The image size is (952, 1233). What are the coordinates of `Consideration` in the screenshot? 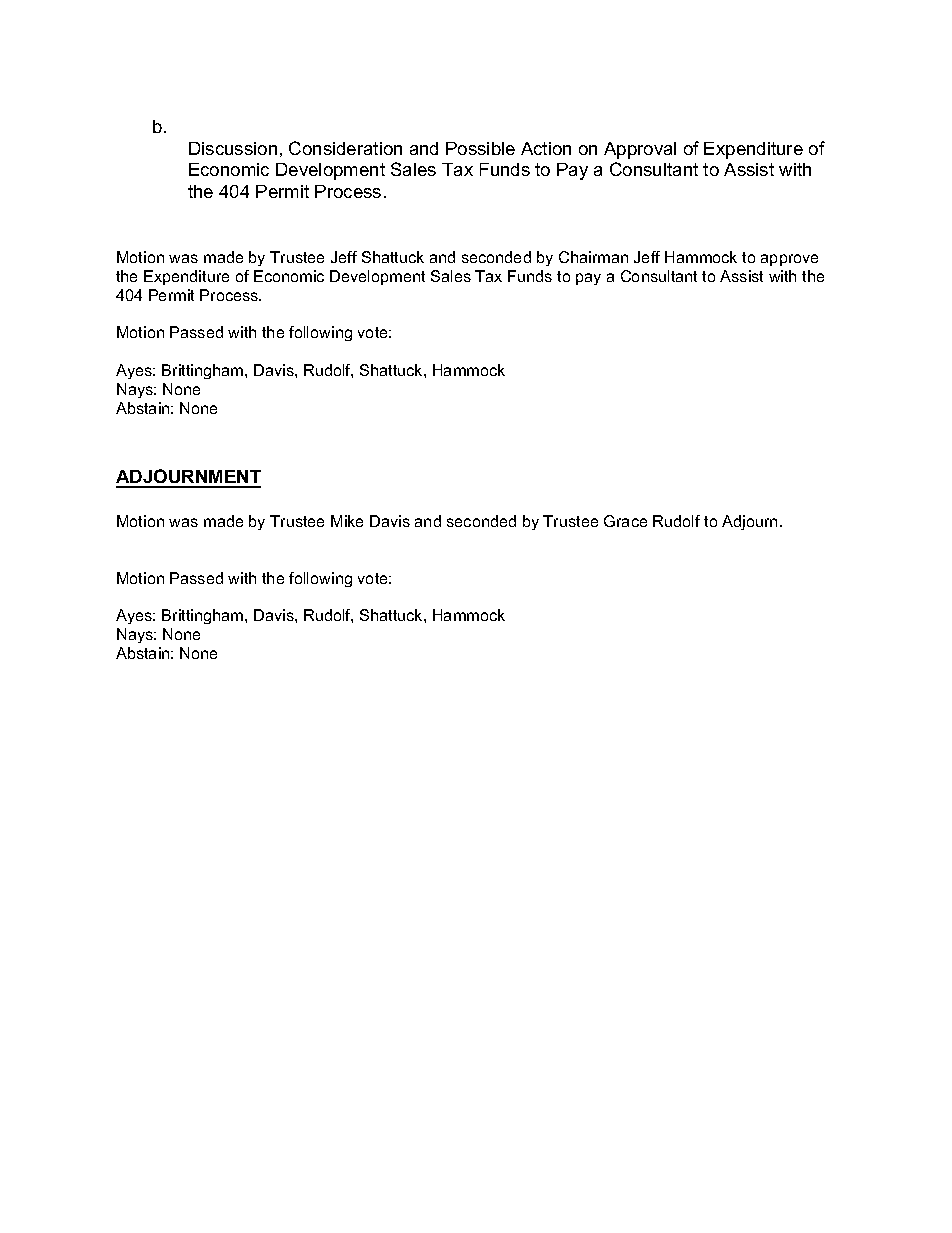 It's located at (345, 148).
